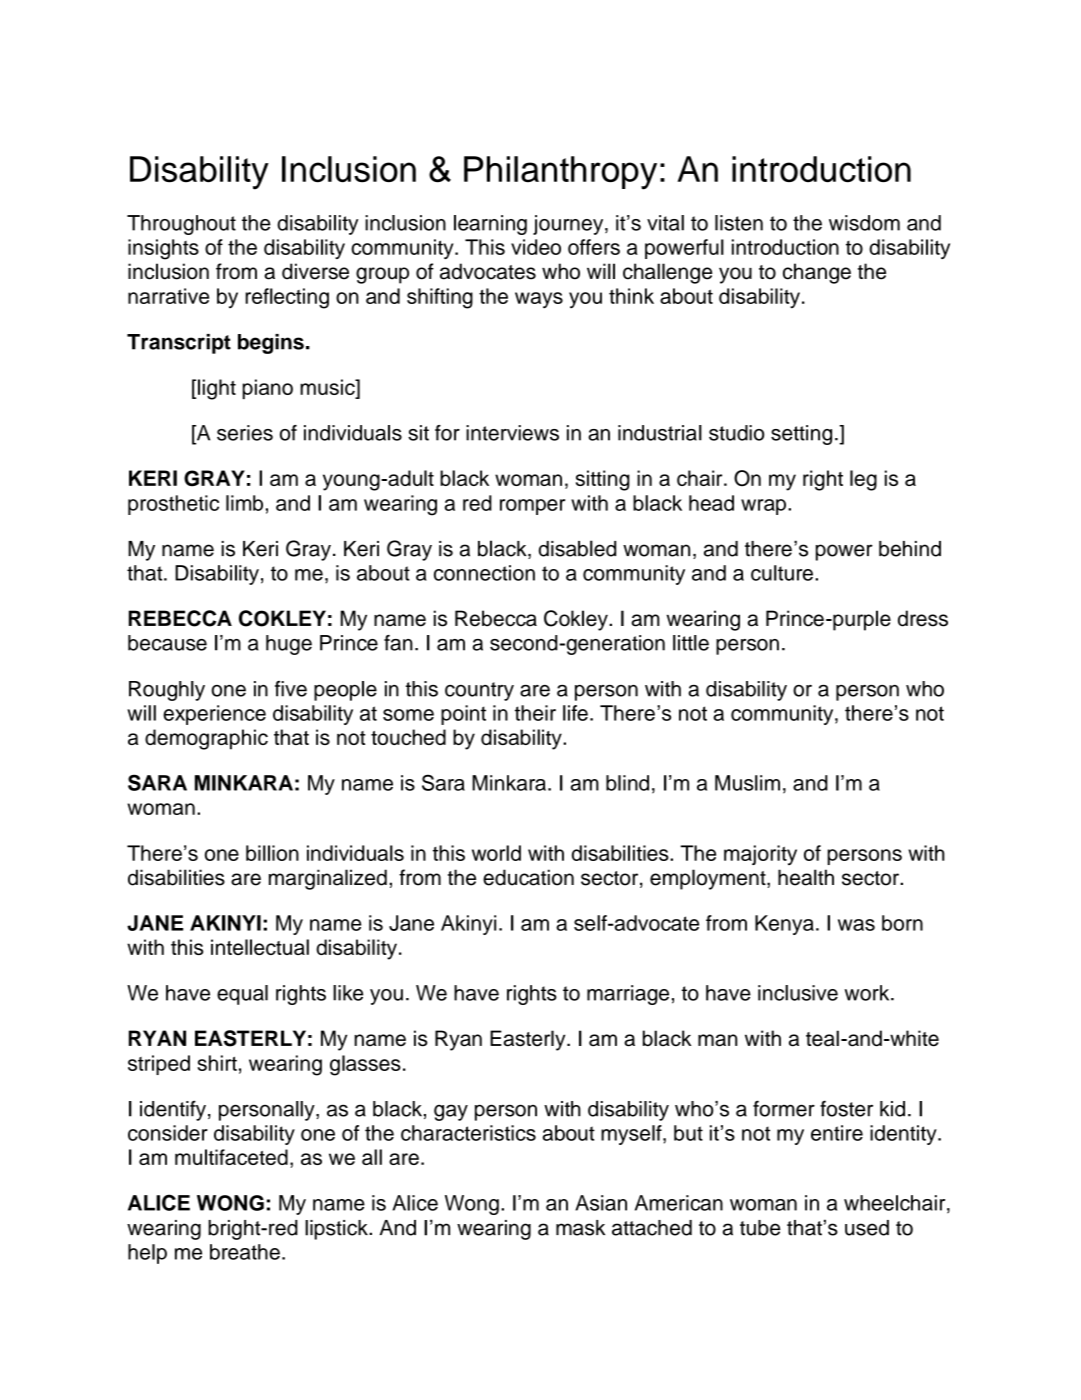  What do you see at coordinates (244, 503) in the screenshot?
I see `limb` at bounding box center [244, 503].
